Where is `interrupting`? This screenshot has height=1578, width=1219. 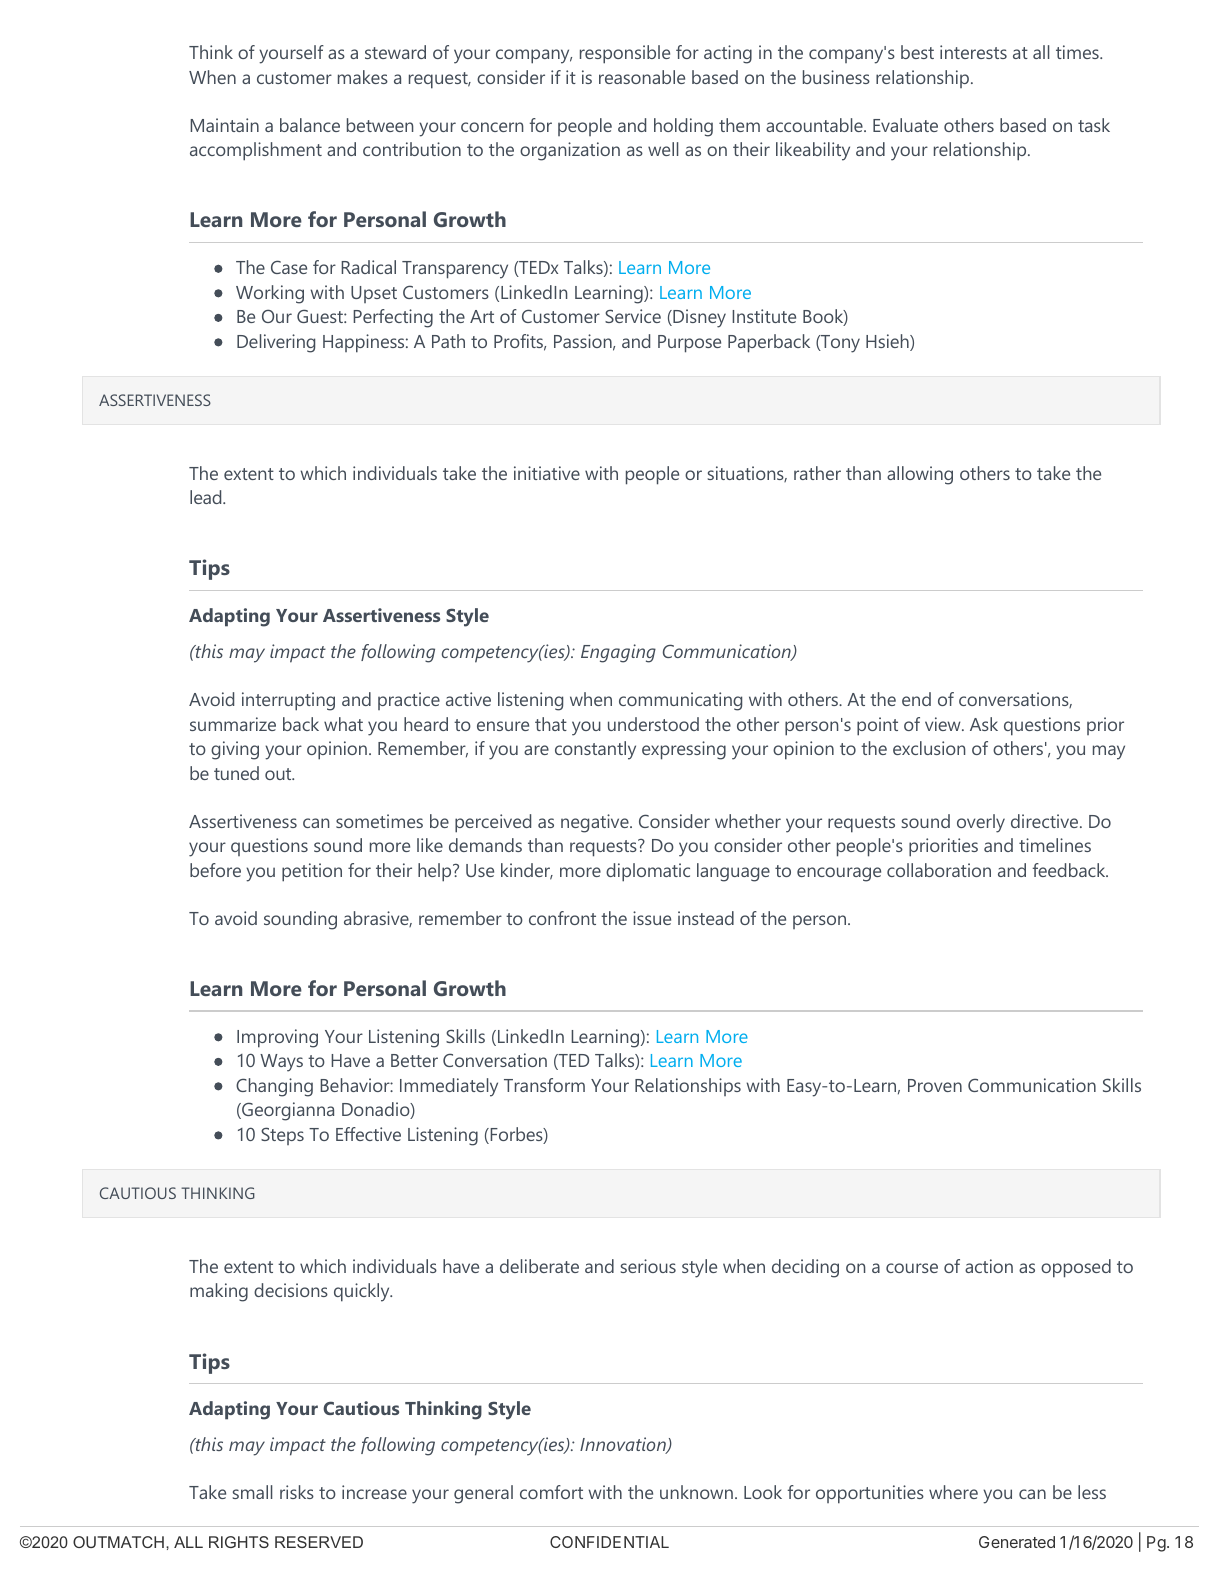
interrupting is located at coordinates (288, 701).
